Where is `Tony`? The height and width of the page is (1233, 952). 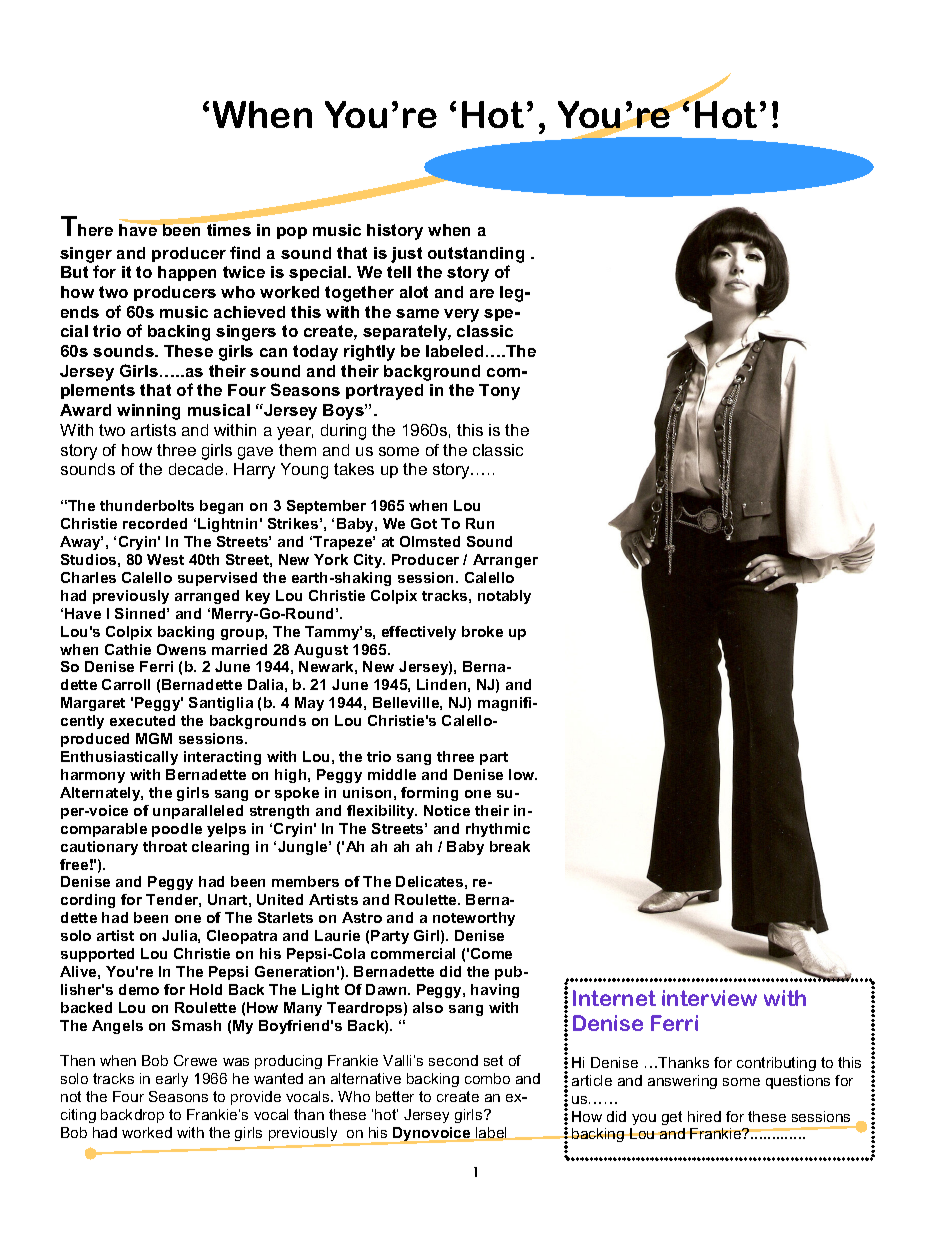
Tony is located at coordinates (499, 392).
